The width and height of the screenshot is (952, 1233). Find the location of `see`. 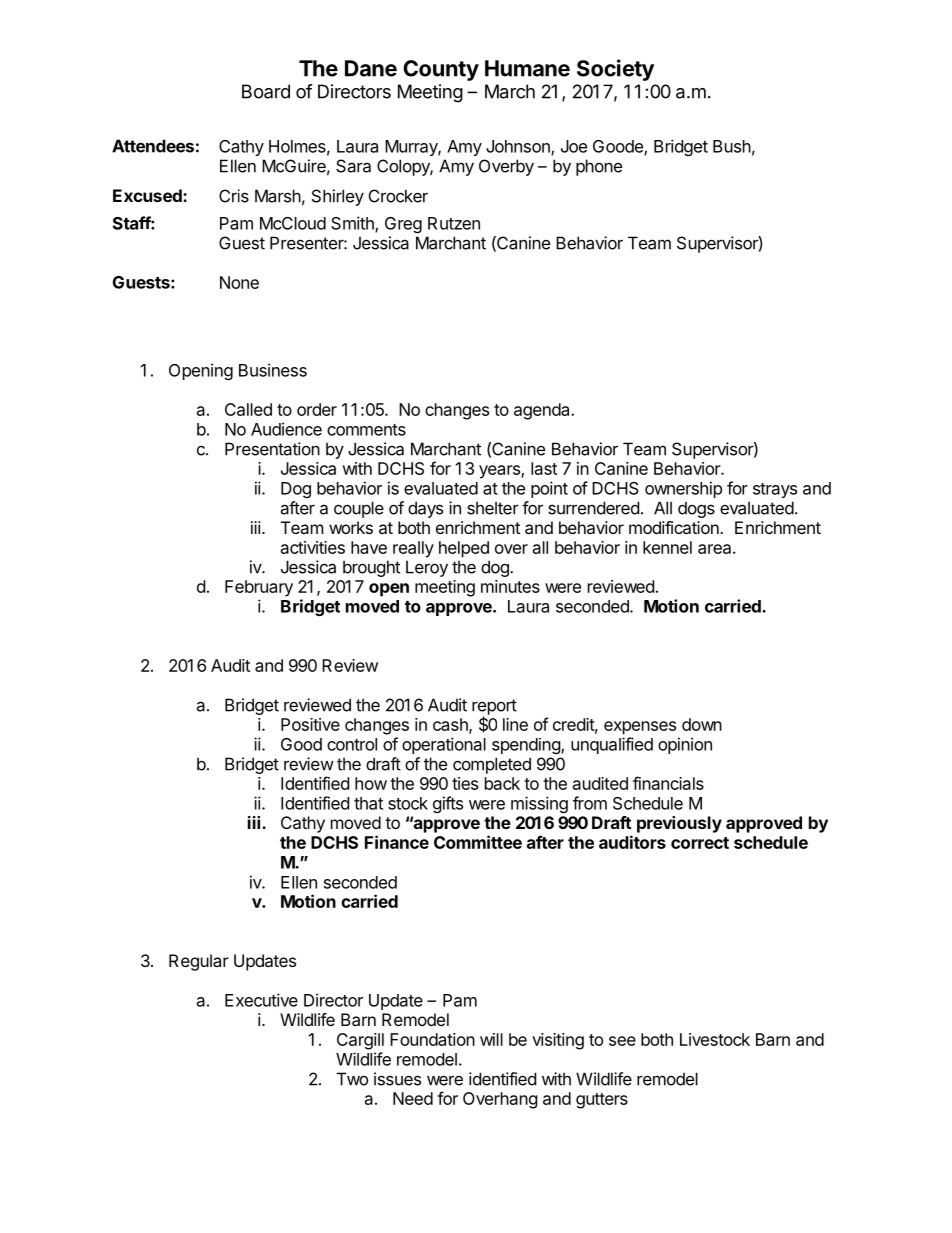

see is located at coordinates (622, 1041).
